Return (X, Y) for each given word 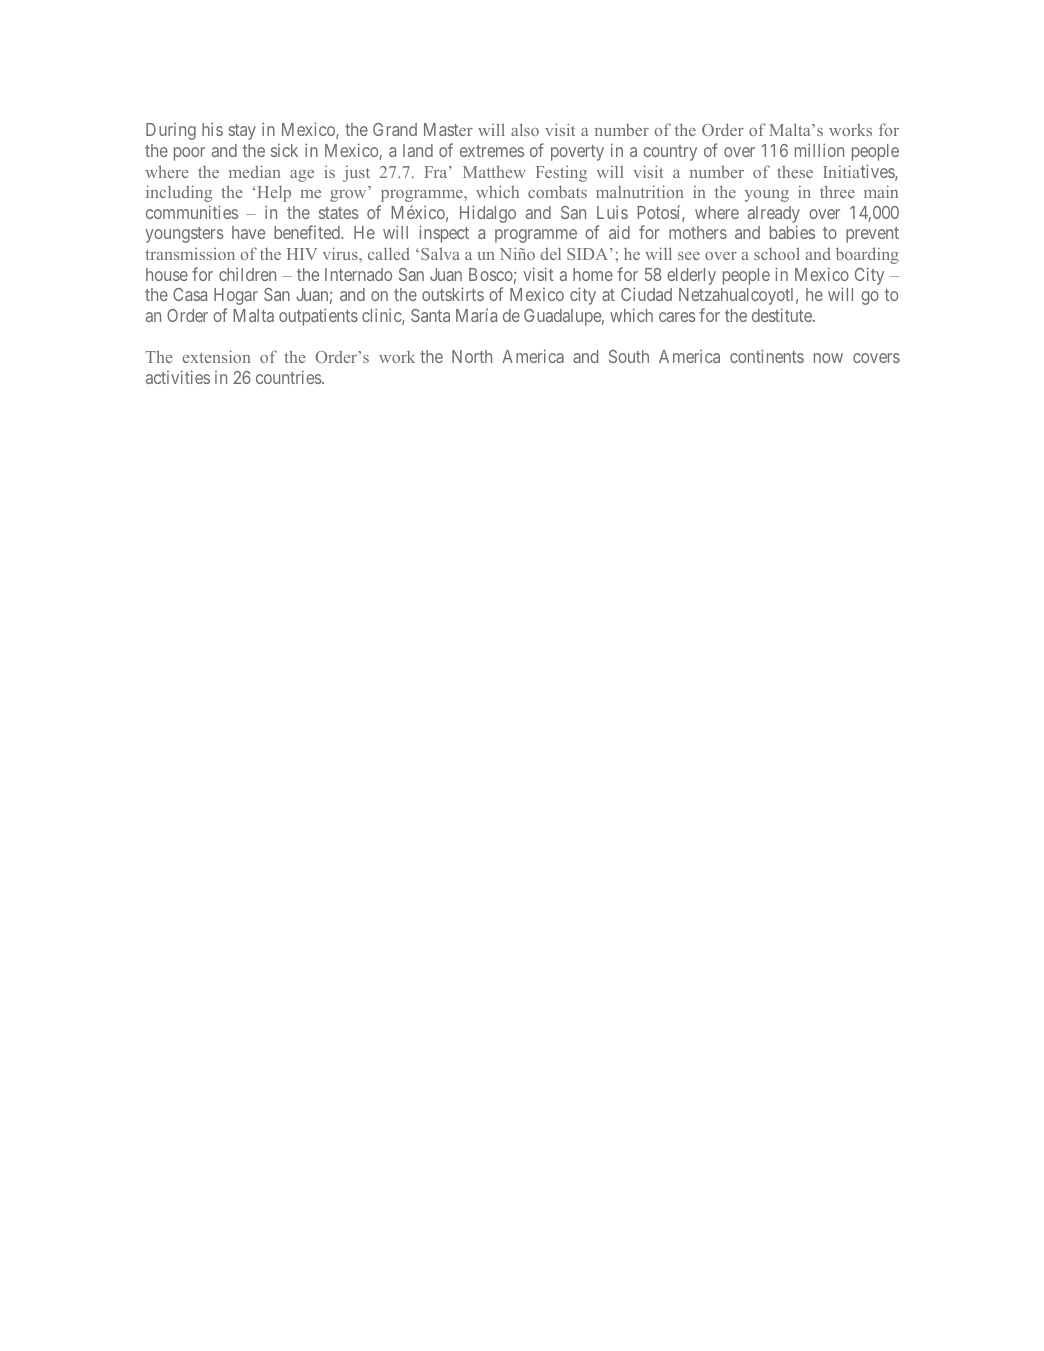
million (819, 150)
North (472, 356)
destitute (783, 315)
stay (242, 132)
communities (192, 212)
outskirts (453, 294)
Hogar (236, 296)
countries (289, 377)
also (525, 129)
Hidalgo (488, 214)
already (774, 216)
